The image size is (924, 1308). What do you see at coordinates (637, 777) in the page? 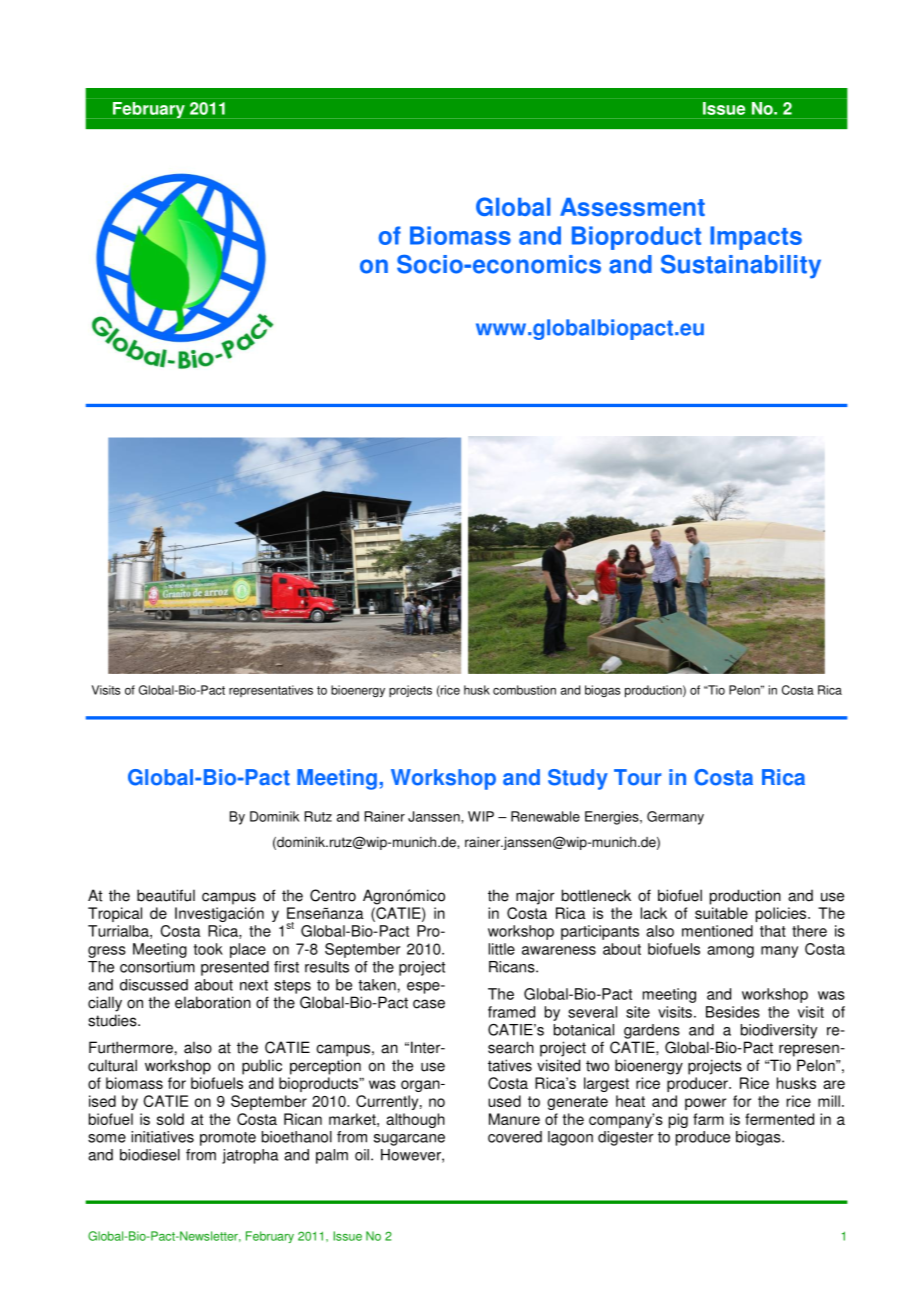
I see `Tour` at bounding box center [637, 777].
